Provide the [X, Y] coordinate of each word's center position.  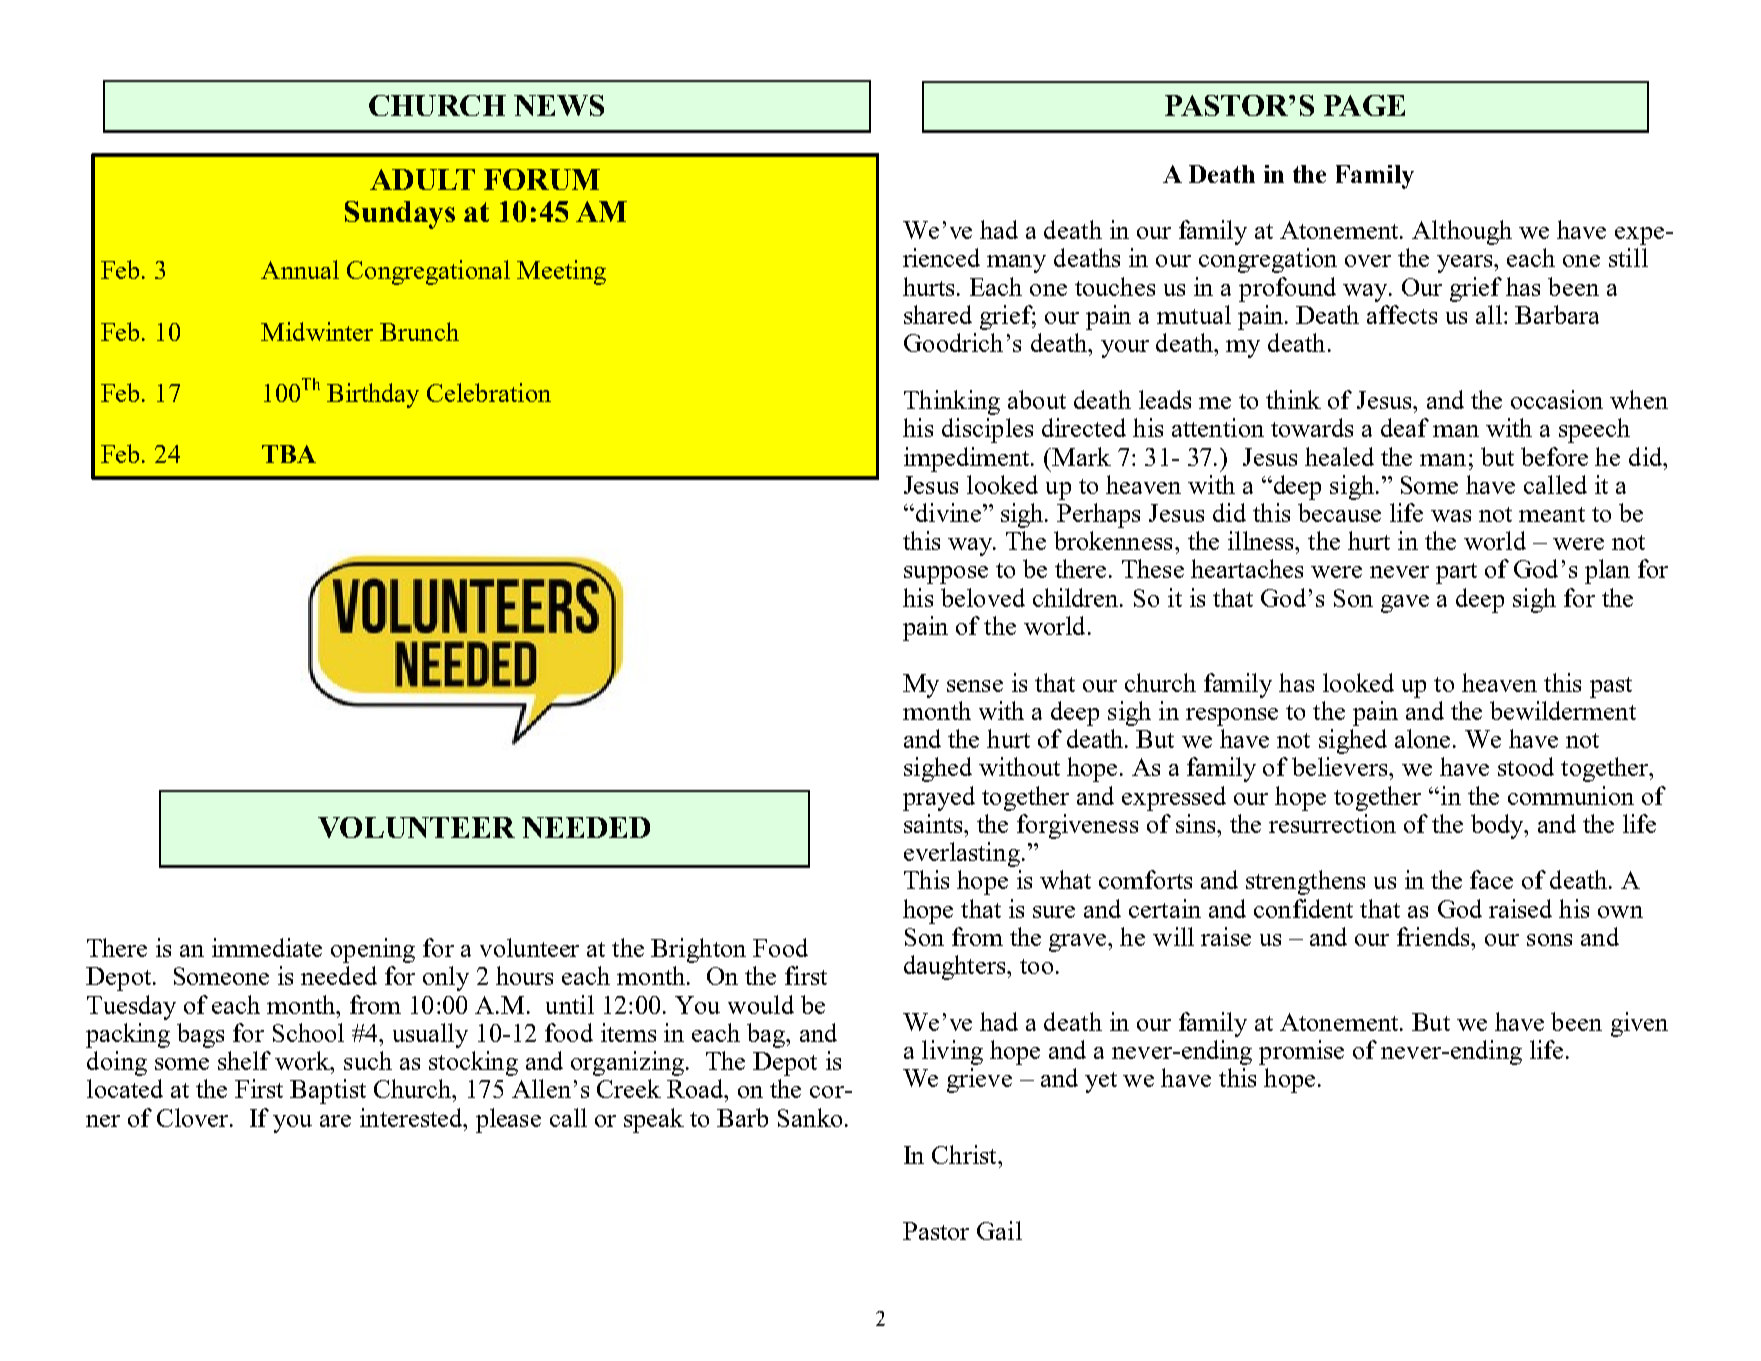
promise [1301, 1052]
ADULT [422, 179]
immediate [267, 947]
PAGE [1364, 105]
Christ [965, 1154]
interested [412, 1117]
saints [934, 823]
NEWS [559, 105]
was [1451, 516]
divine [947, 512]
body [1499, 826]
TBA [289, 454]
